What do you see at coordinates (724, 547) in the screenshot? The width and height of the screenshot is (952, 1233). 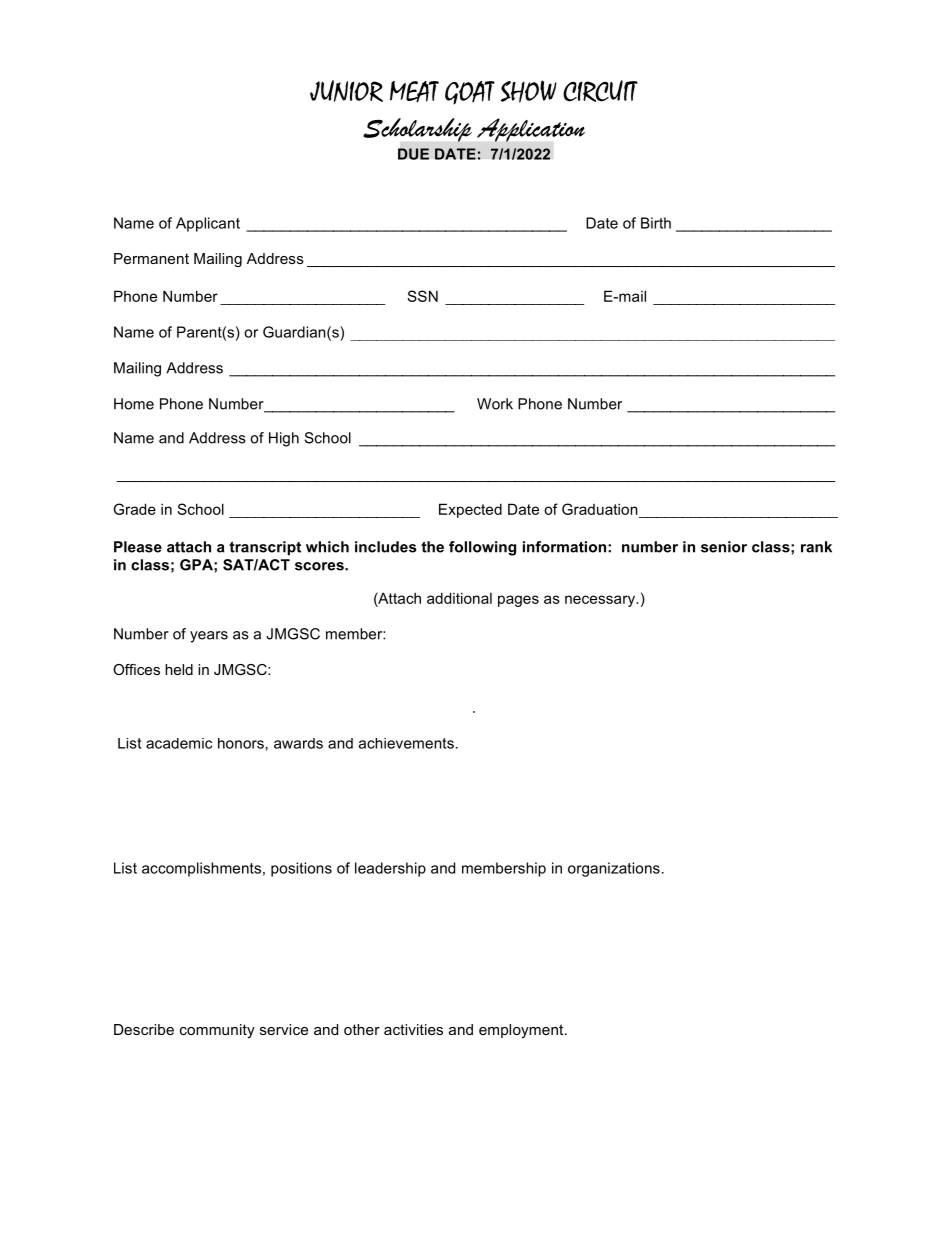 I see `senior` at bounding box center [724, 547].
